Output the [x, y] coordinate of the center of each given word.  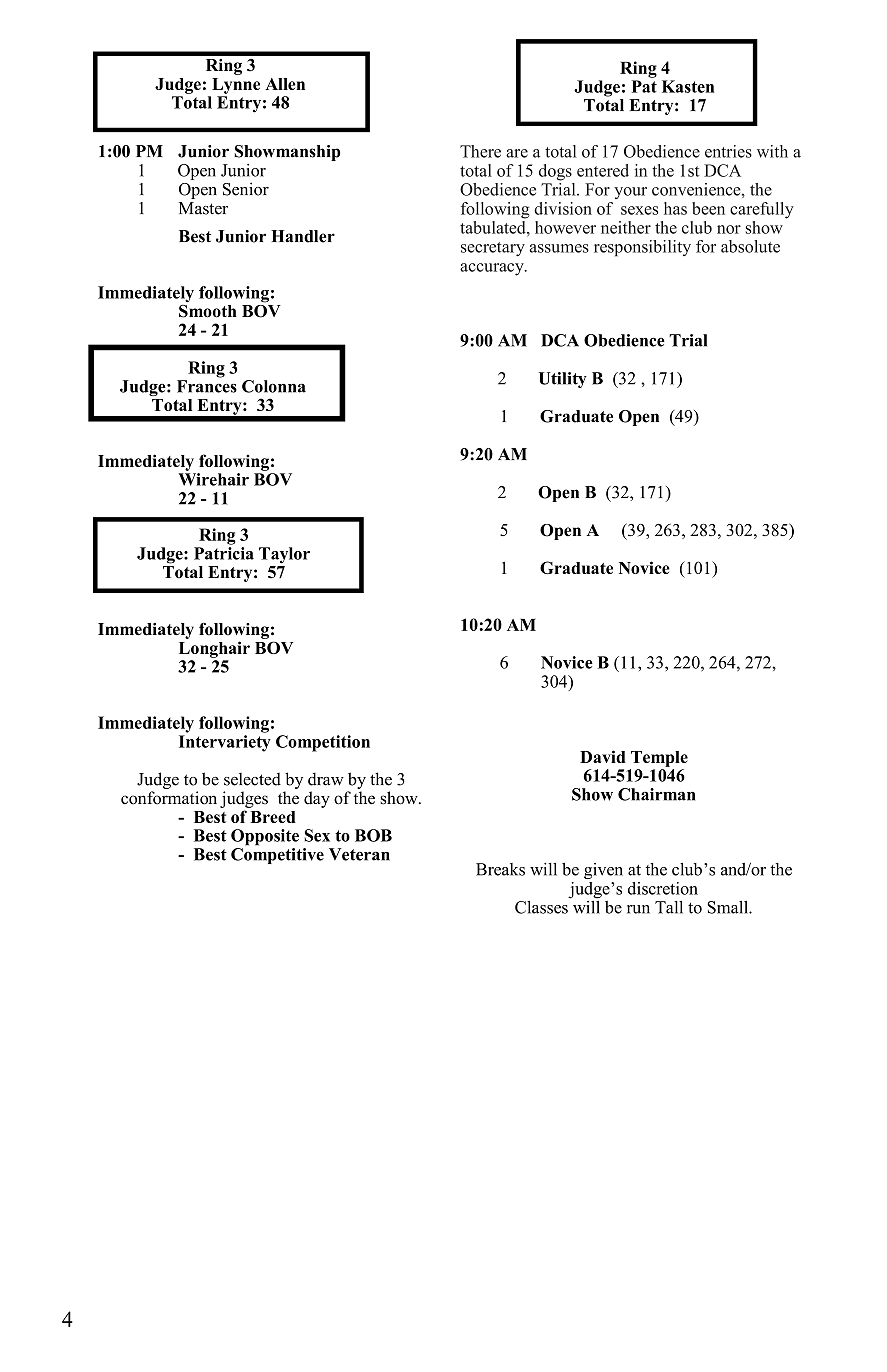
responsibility [642, 248]
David [603, 756]
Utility [562, 380]
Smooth [208, 310]
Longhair [214, 649]
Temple [659, 759]
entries [728, 151]
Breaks [500, 869]
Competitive [277, 854]
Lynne [236, 86]
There [480, 151]
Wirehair [213, 479]
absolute [750, 246]
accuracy [493, 269]
